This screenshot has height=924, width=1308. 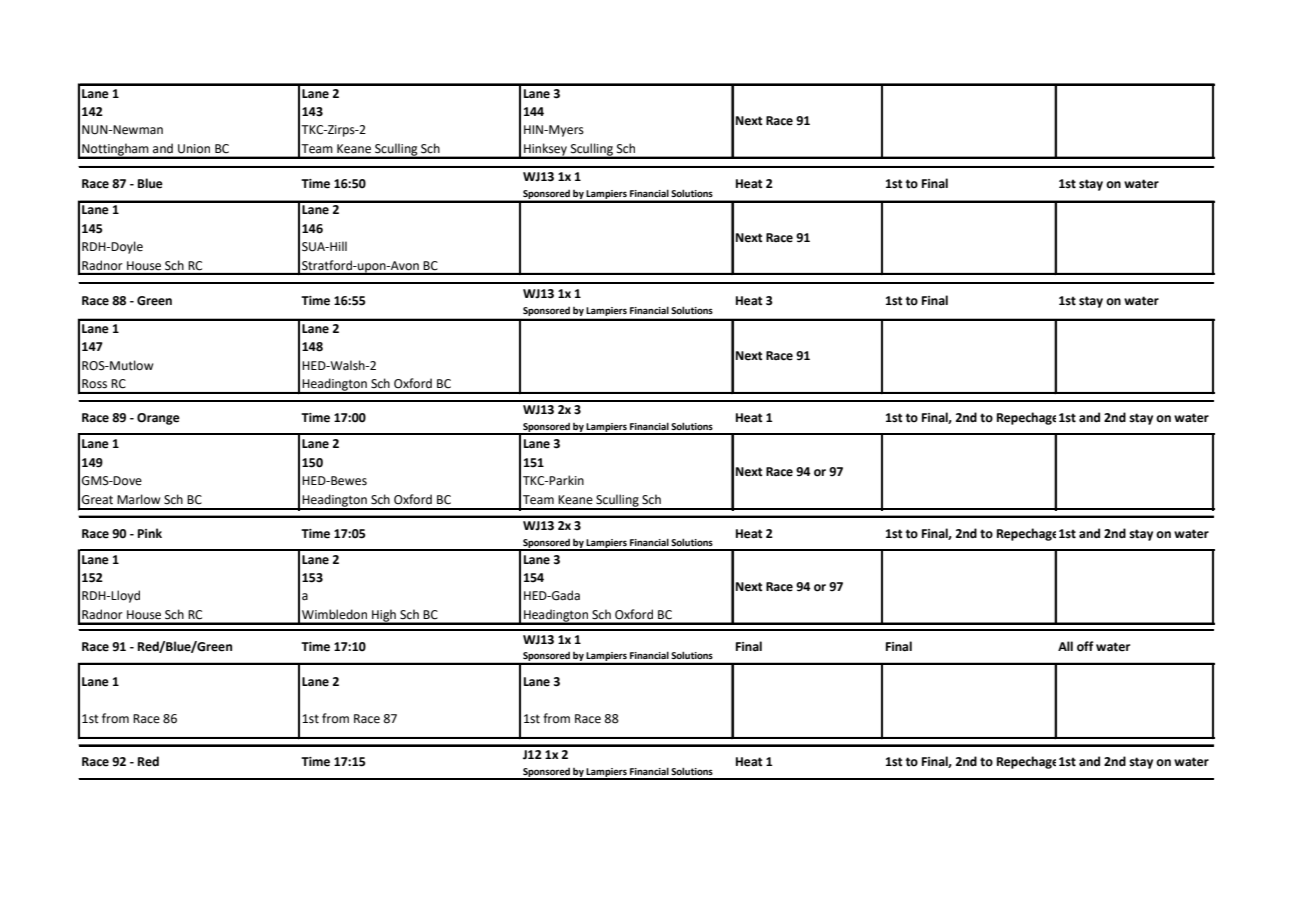 I want to click on Great, so click(x=97, y=500).
